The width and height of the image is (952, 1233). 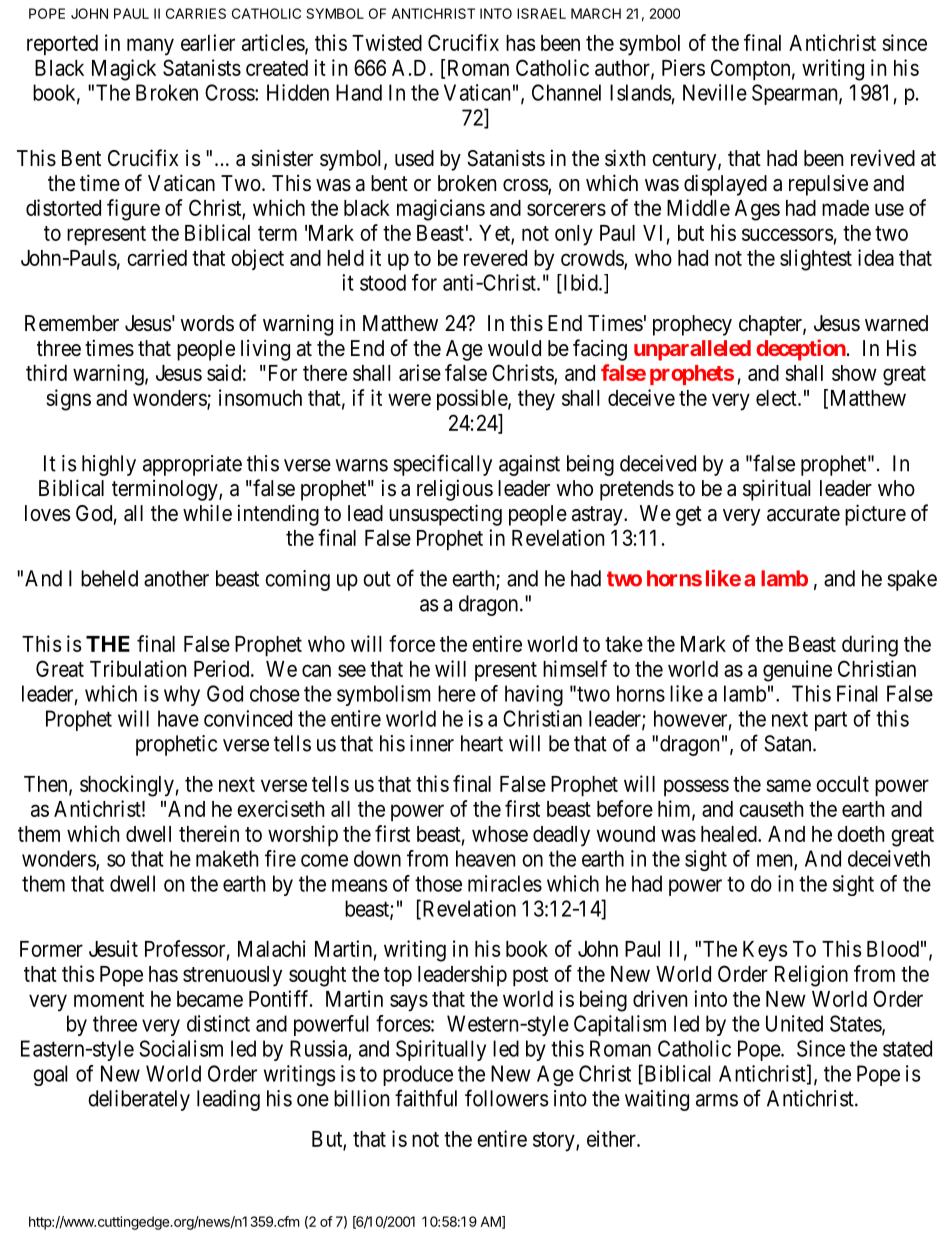 What do you see at coordinates (139, 1100) in the image?
I see `deliberately` at bounding box center [139, 1100].
